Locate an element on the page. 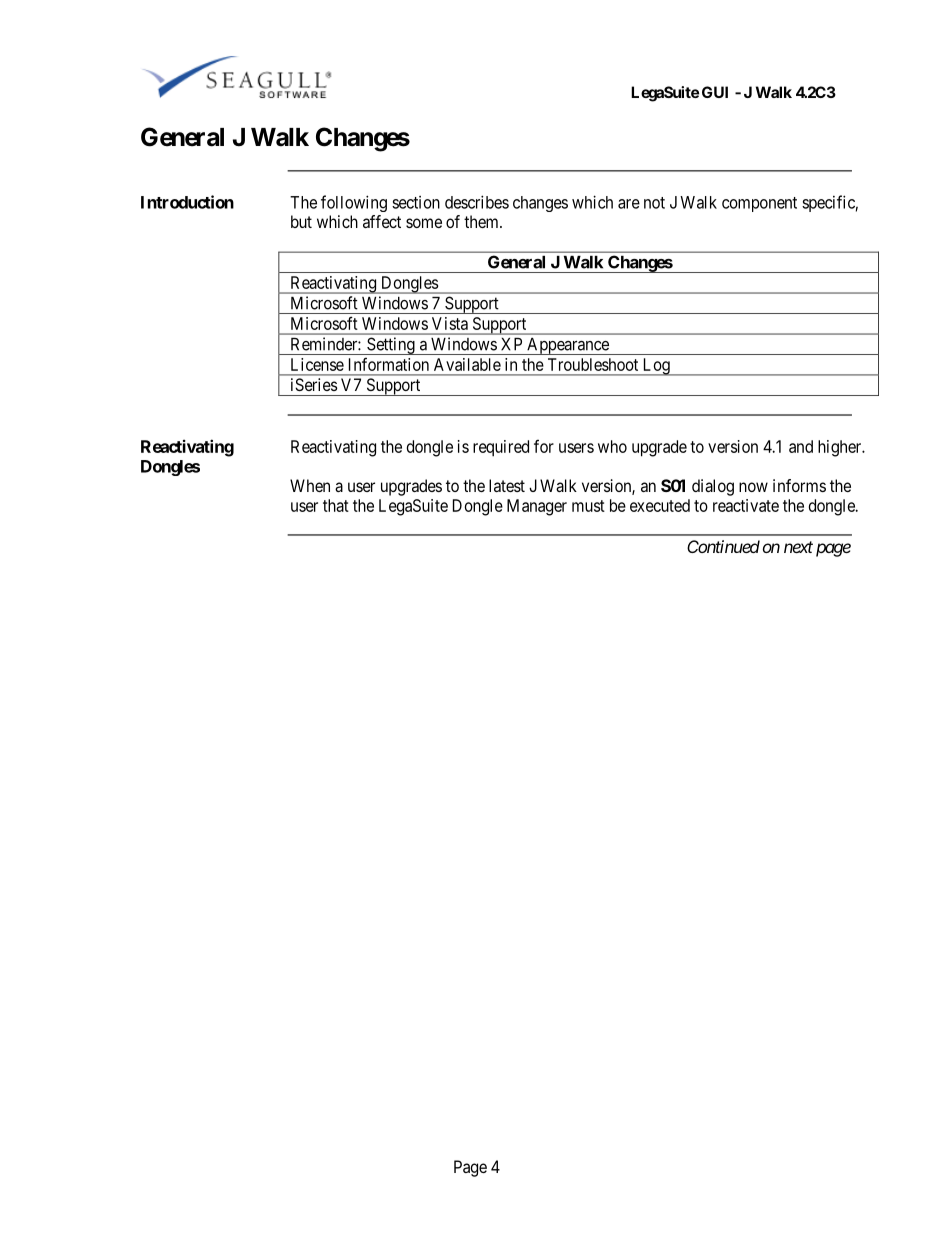  Vista is located at coordinates (450, 323).
